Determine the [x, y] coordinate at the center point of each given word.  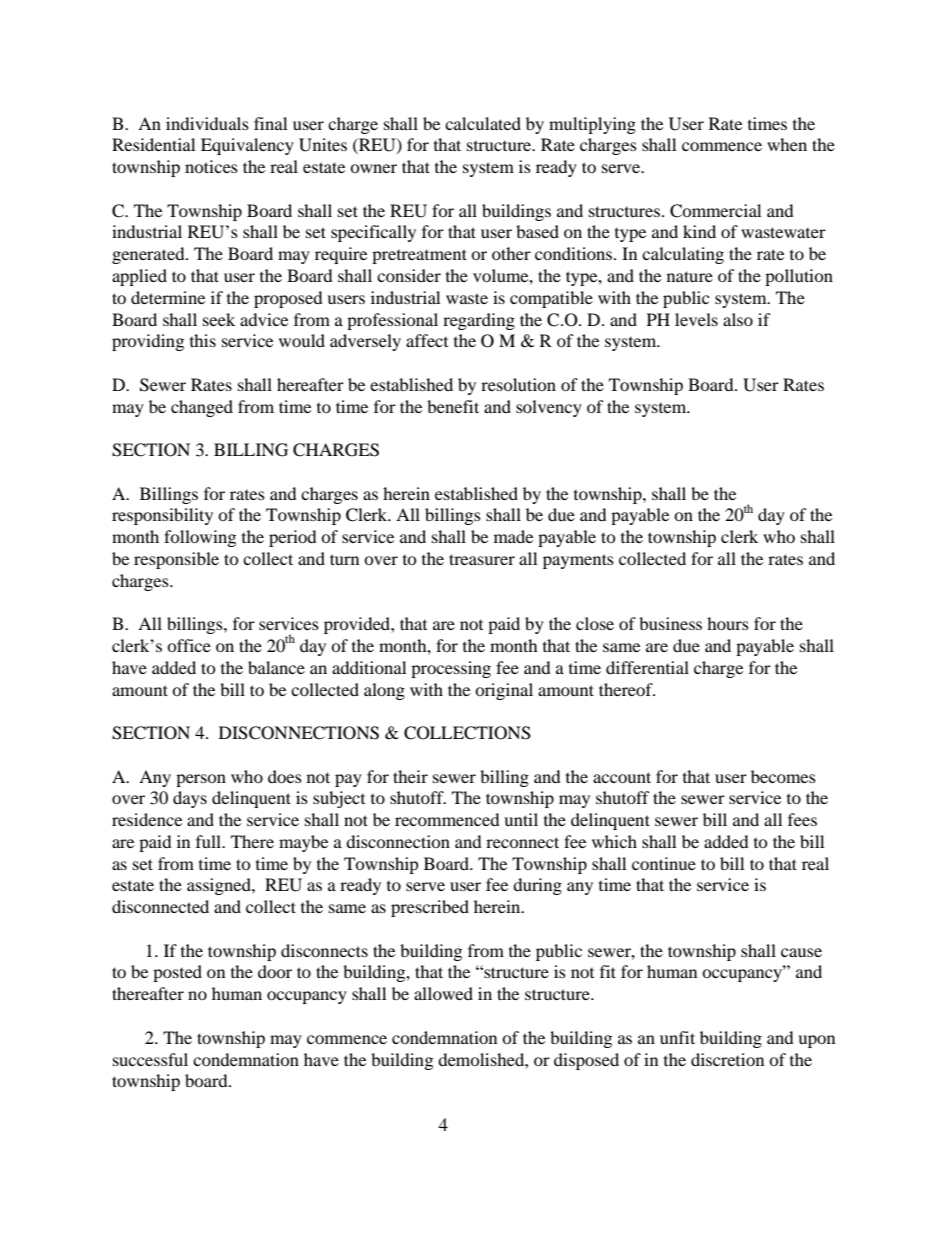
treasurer [482, 559]
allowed [443, 993]
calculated [483, 123]
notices [211, 166]
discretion [727, 1059]
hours [728, 623]
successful [150, 1059]
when [787, 144]
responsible [176, 560]
